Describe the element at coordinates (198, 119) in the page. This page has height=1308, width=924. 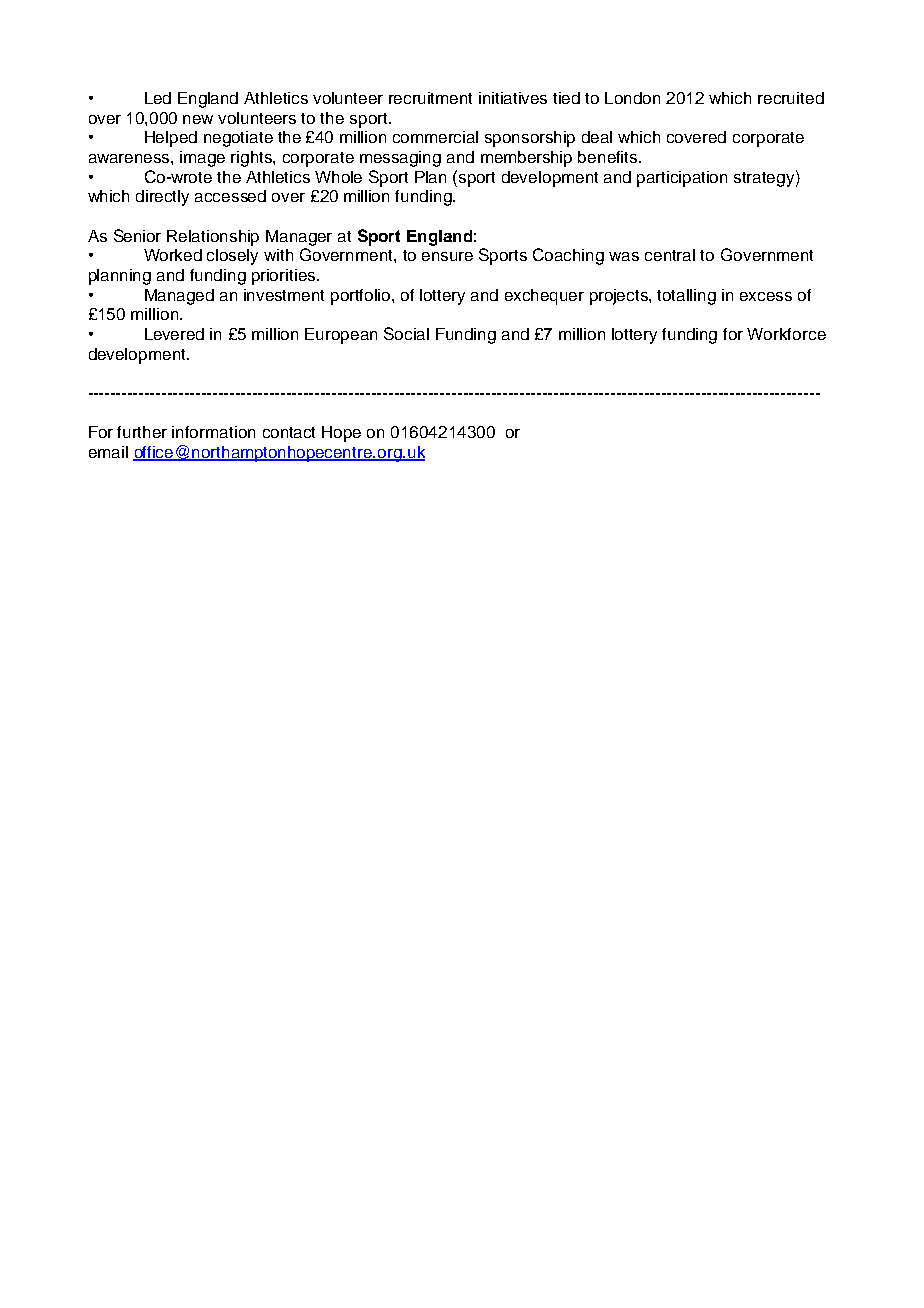
I see `new` at that location.
